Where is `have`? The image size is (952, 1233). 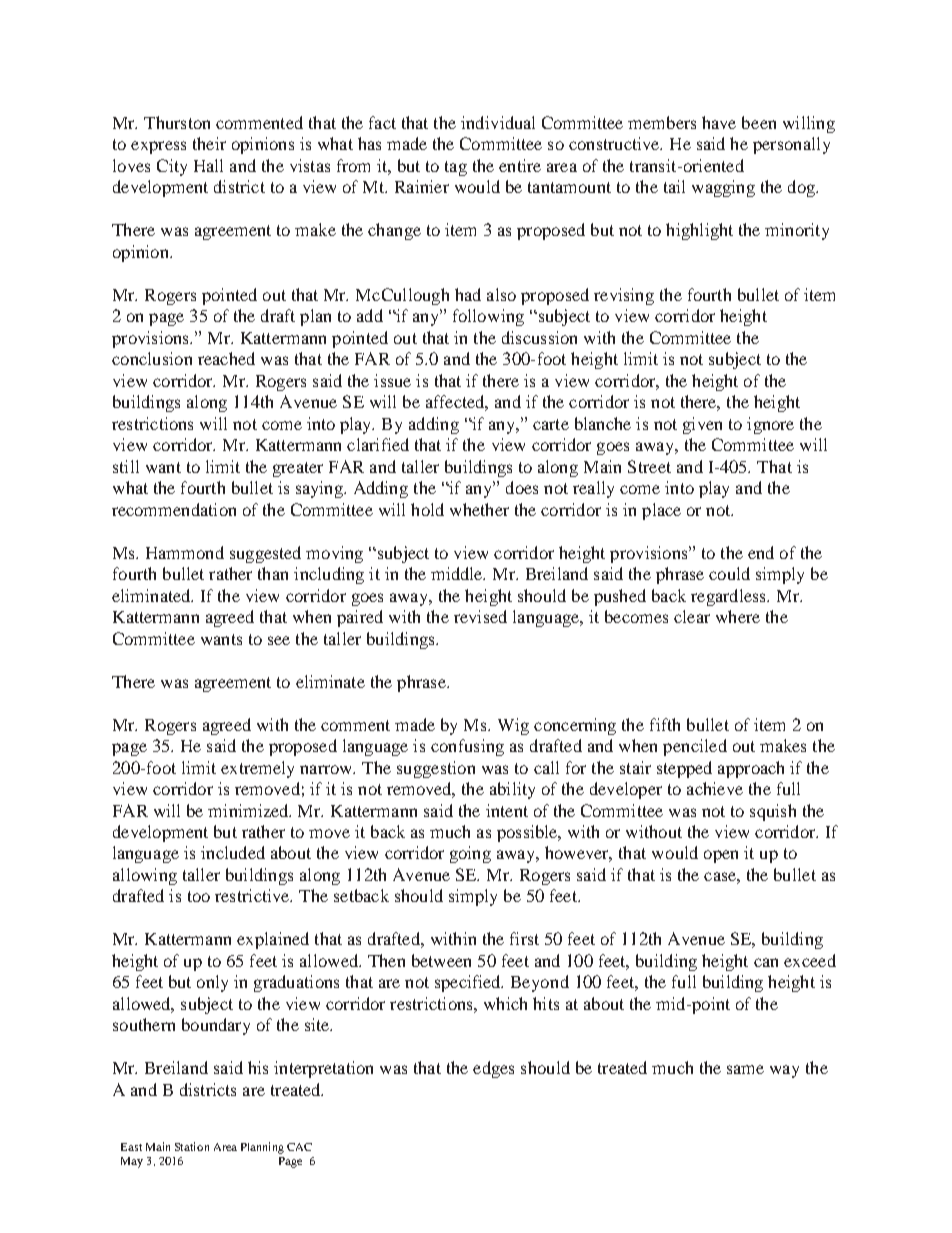
have is located at coordinates (719, 122).
